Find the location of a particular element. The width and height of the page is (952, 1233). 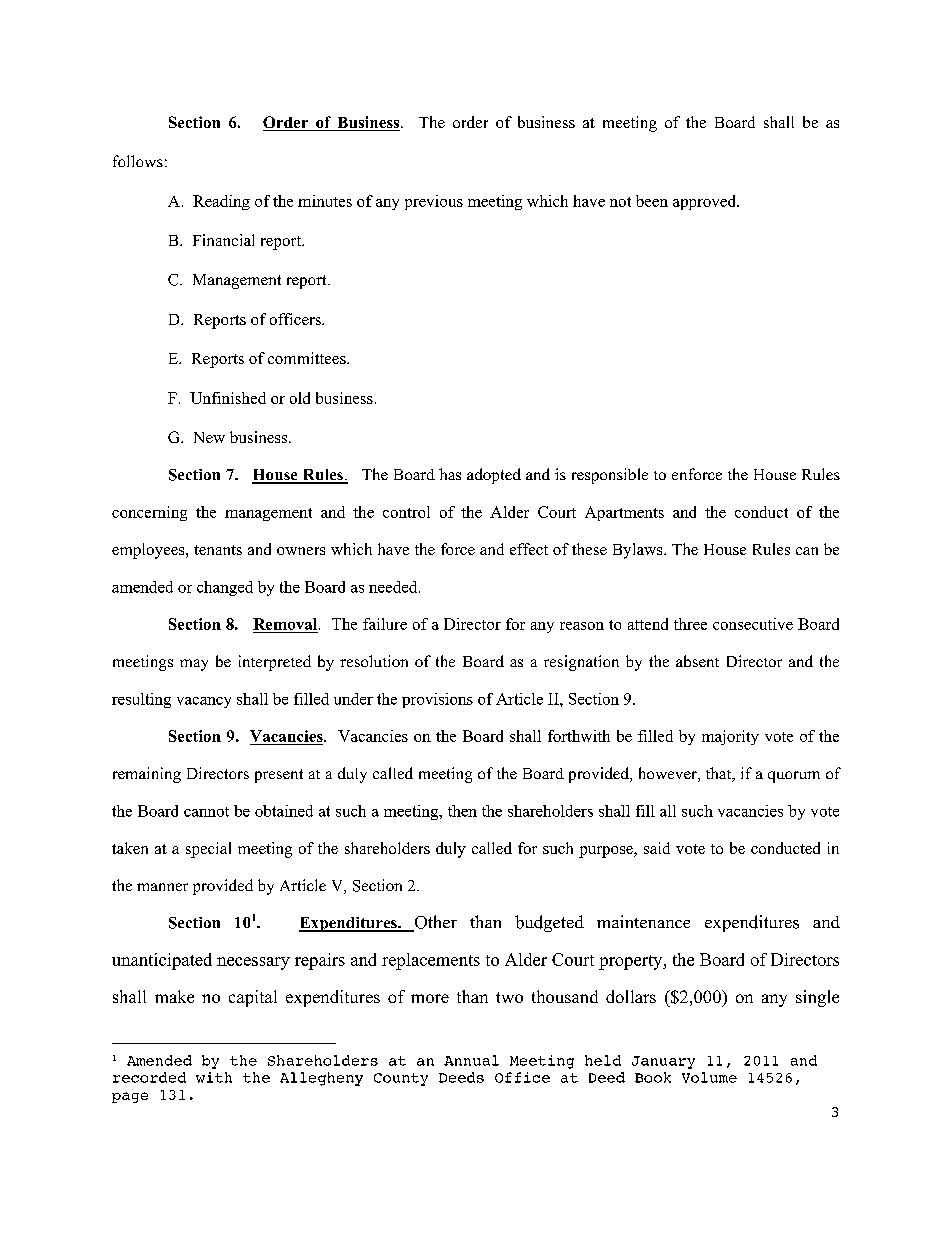

recorded is located at coordinates (149, 1077).
